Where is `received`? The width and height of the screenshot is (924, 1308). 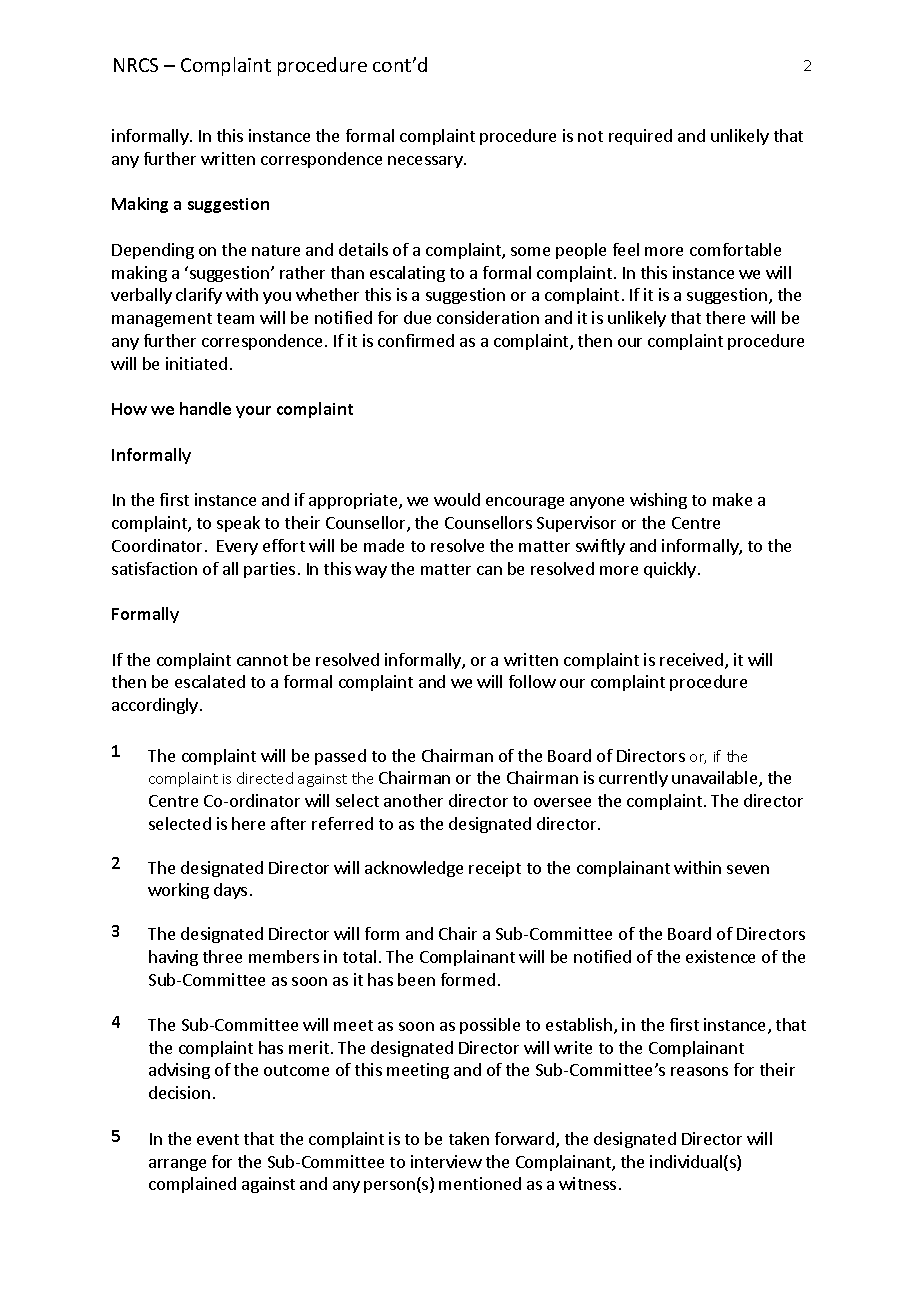
received is located at coordinates (691, 659).
